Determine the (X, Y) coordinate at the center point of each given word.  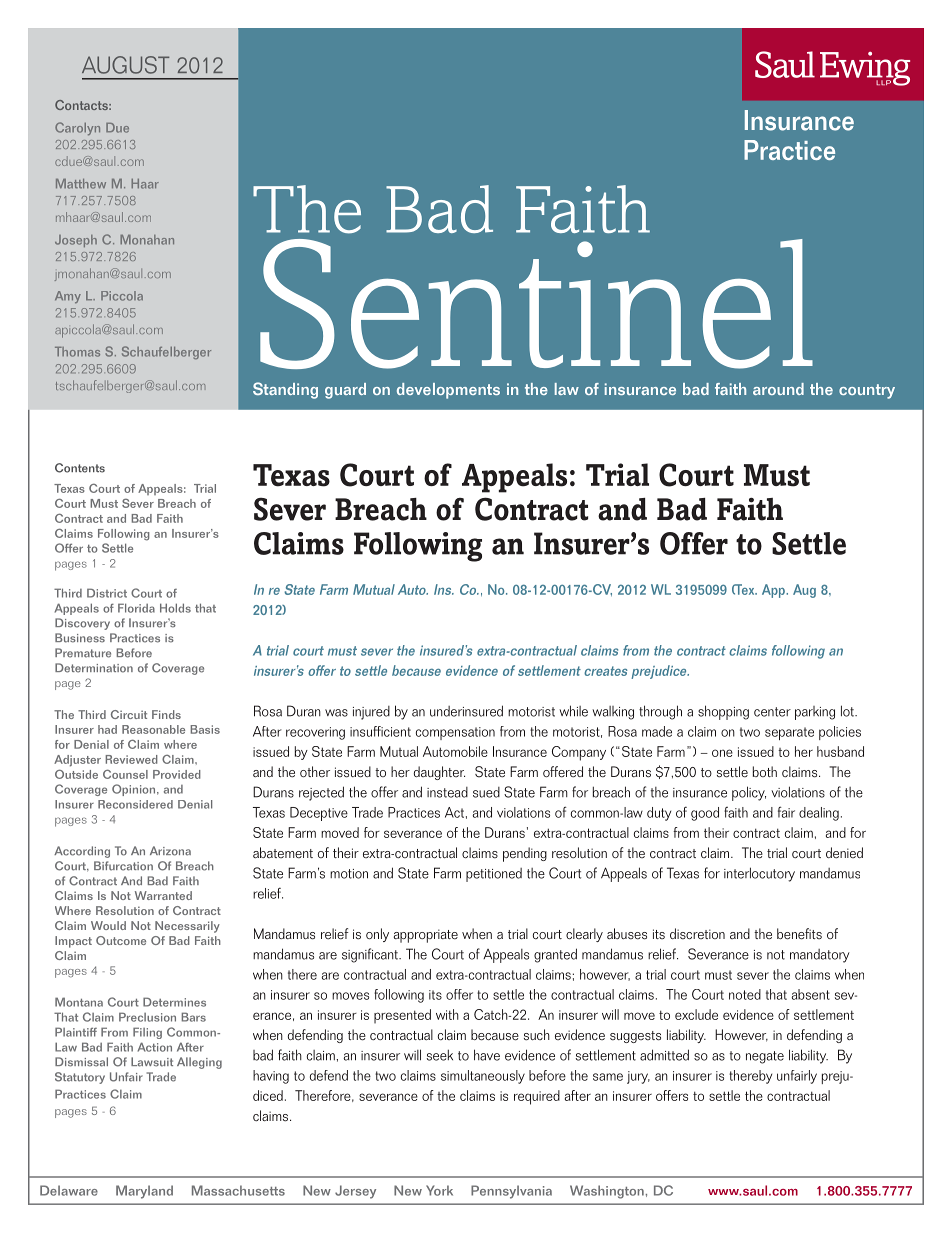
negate (765, 1057)
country (867, 391)
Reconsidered (135, 804)
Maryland (144, 1192)
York (439, 1190)
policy (749, 793)
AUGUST (125, 65)
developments (448, 391)
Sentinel (536, 304)
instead (447, 792)
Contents (80, 468)
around (778, 389)
